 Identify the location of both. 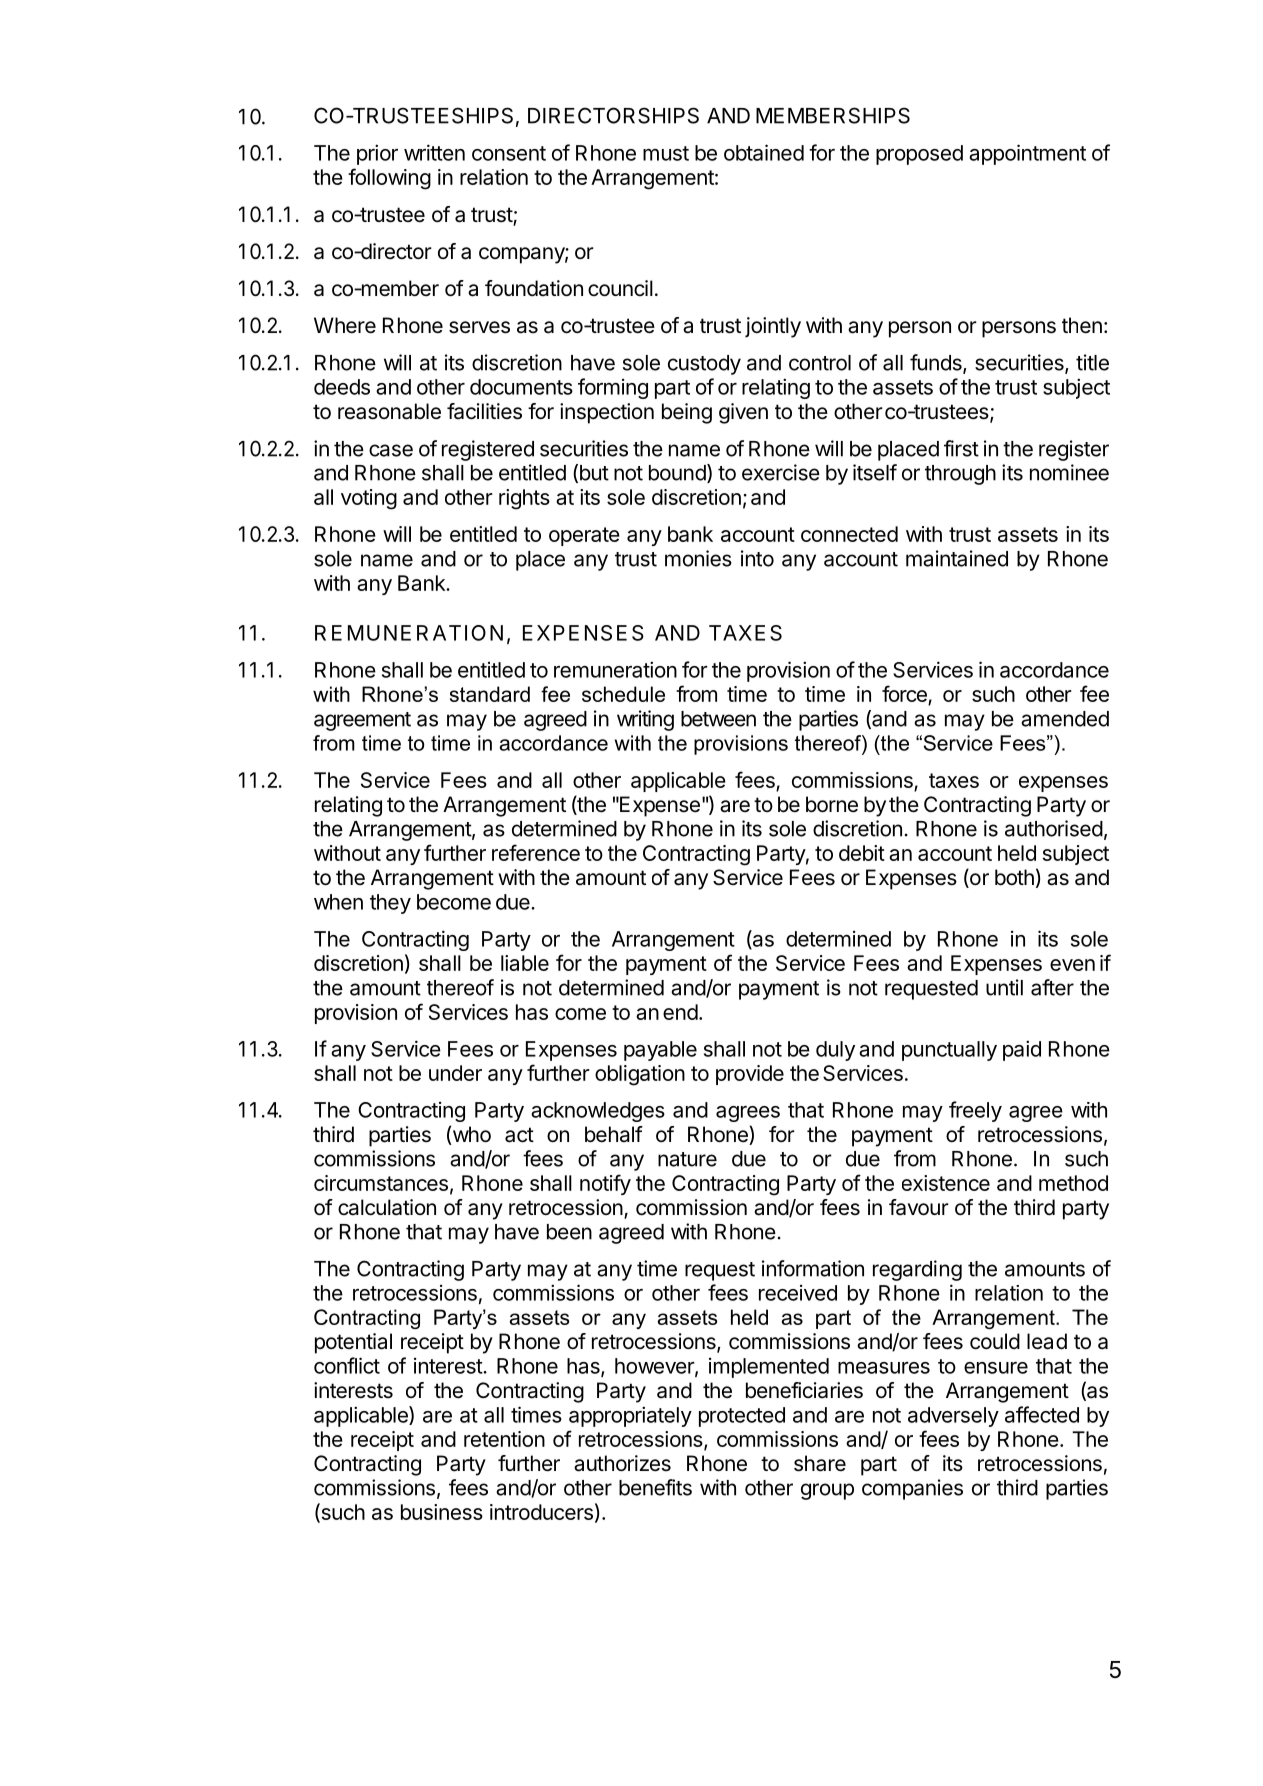
(1014, 877).
